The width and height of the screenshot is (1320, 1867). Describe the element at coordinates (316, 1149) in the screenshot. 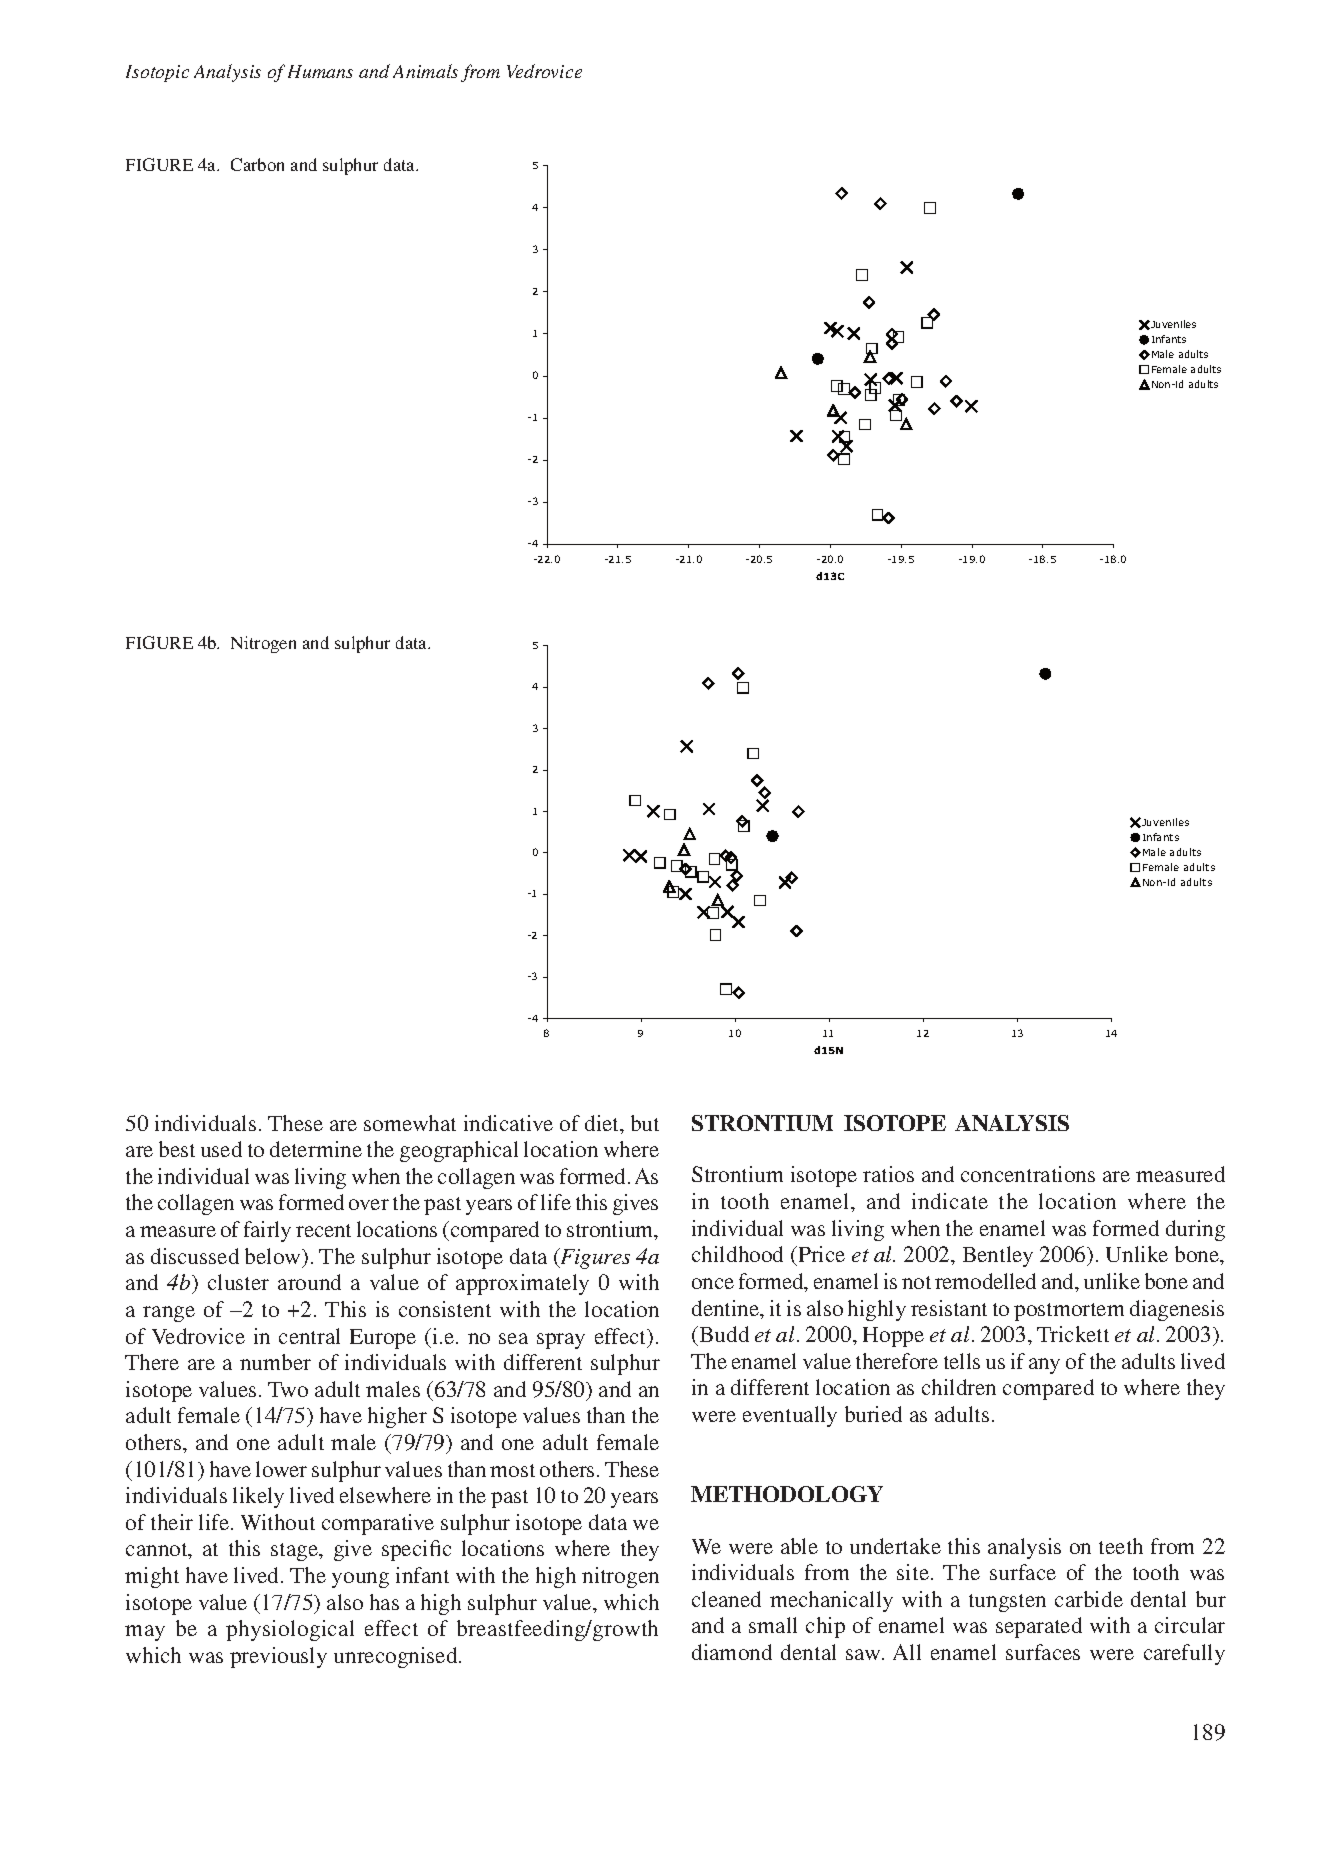

I see `determine` at that location.
